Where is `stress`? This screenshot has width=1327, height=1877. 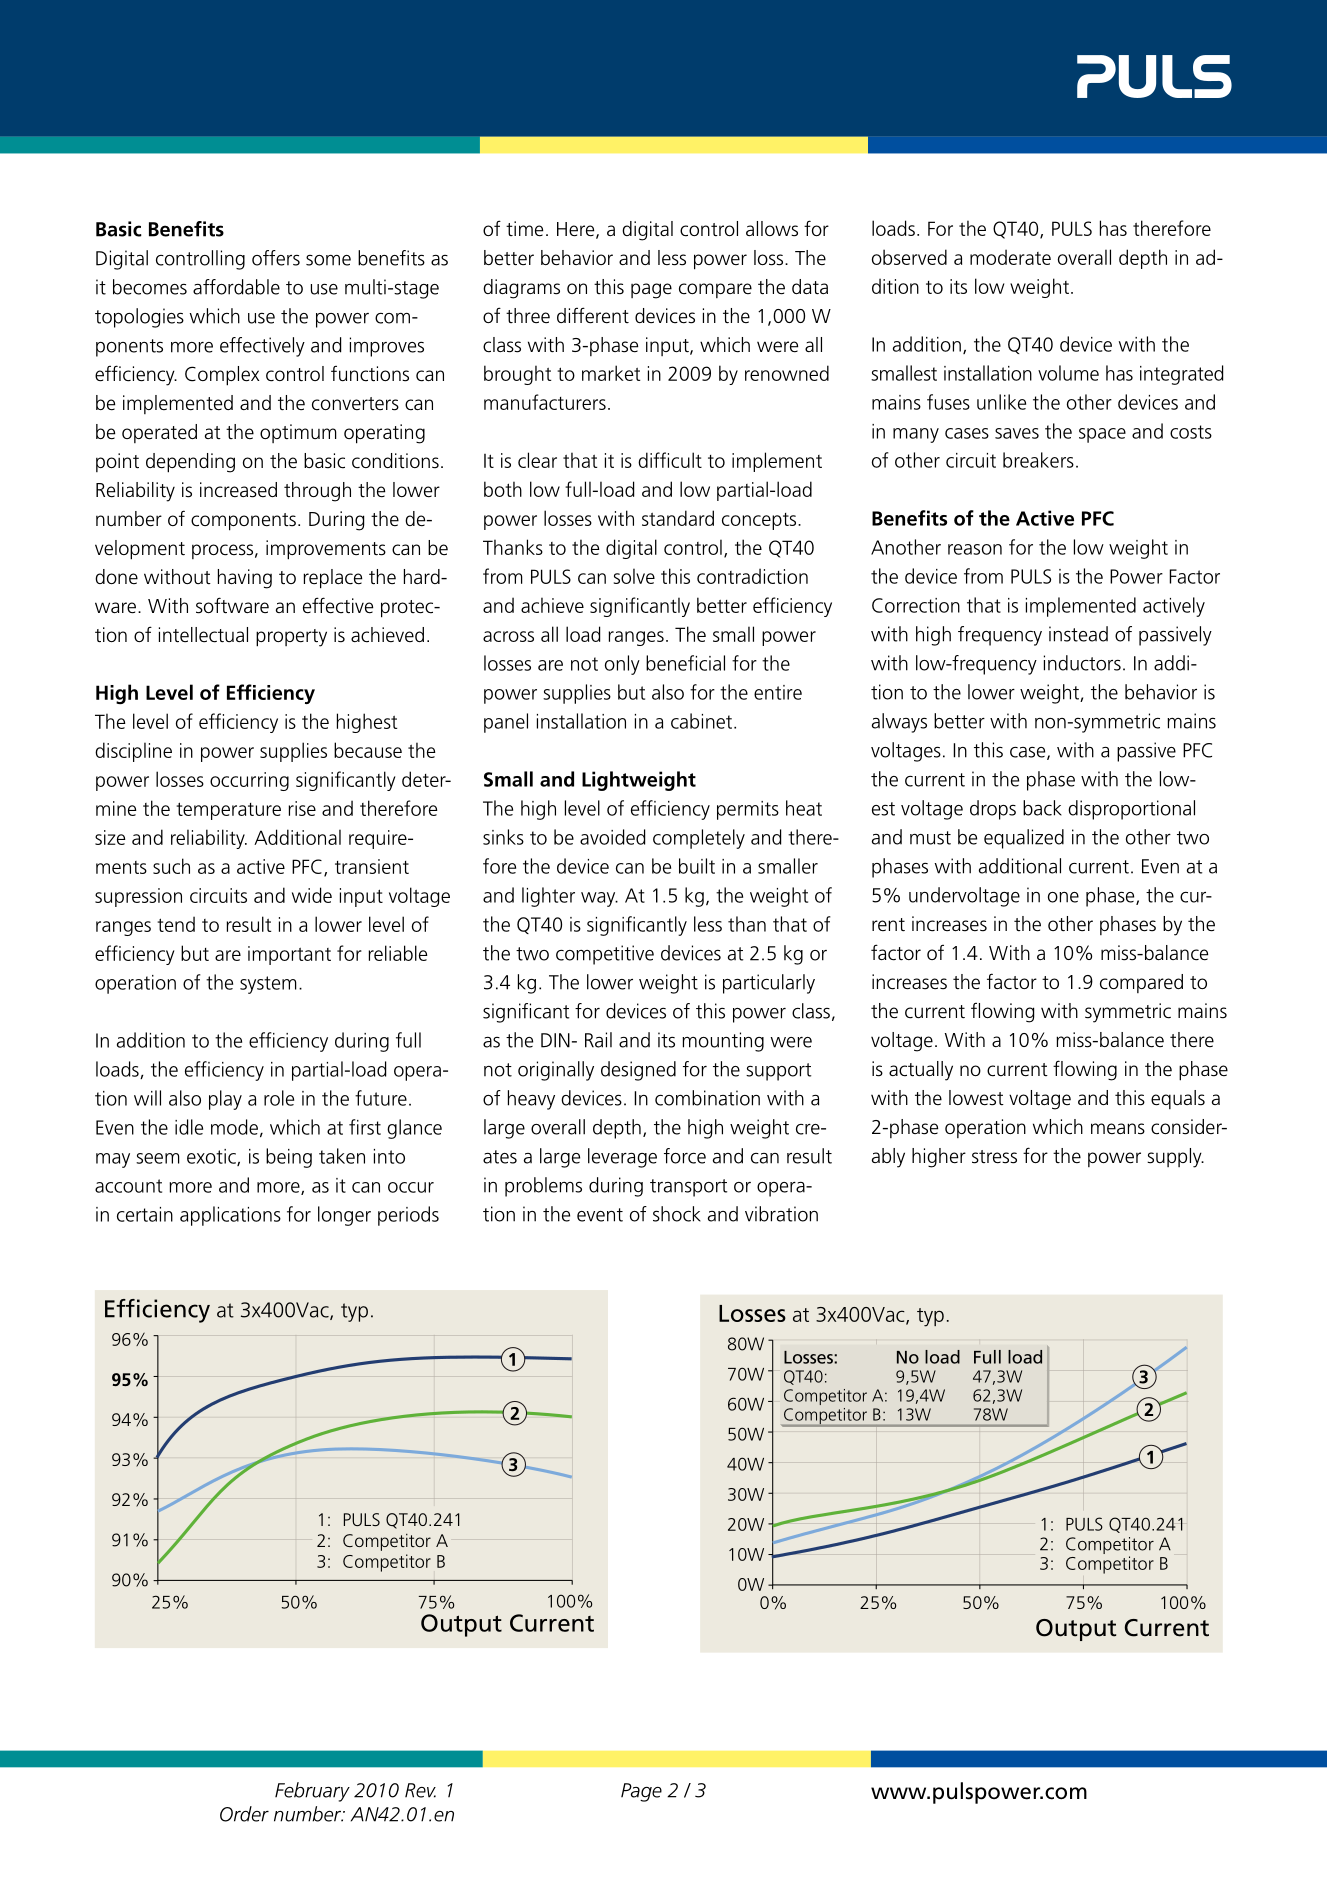 stress is located at coordinates (994, 1157).
